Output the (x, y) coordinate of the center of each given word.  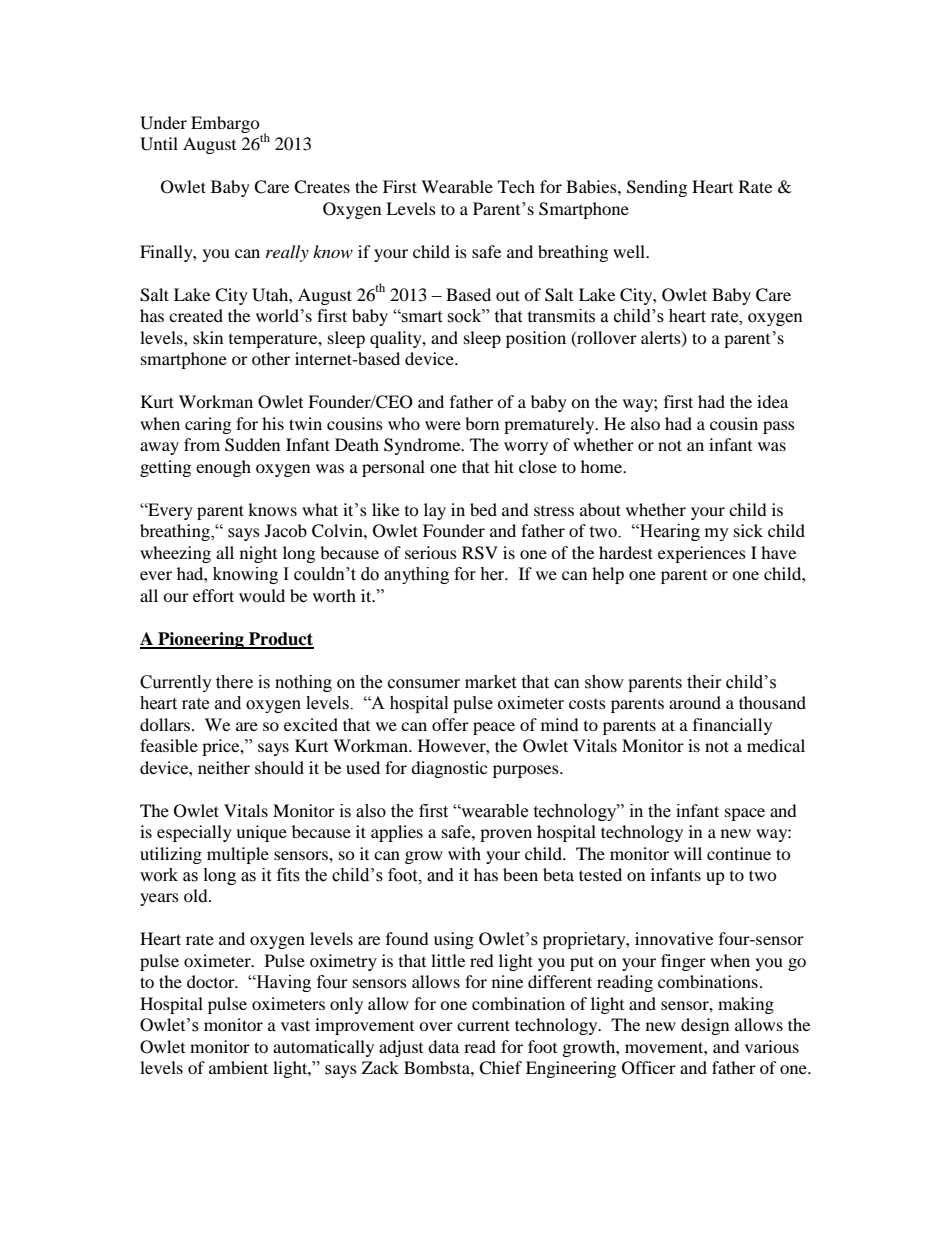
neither (224, 767)
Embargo (225, 124)
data (443, 1046)
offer (450, 724)
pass (779, 427)
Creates (322, 187)
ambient (238, 1067)
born (482, 423)
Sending (657, 188)
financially (732, 726)
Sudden (252, 445)
